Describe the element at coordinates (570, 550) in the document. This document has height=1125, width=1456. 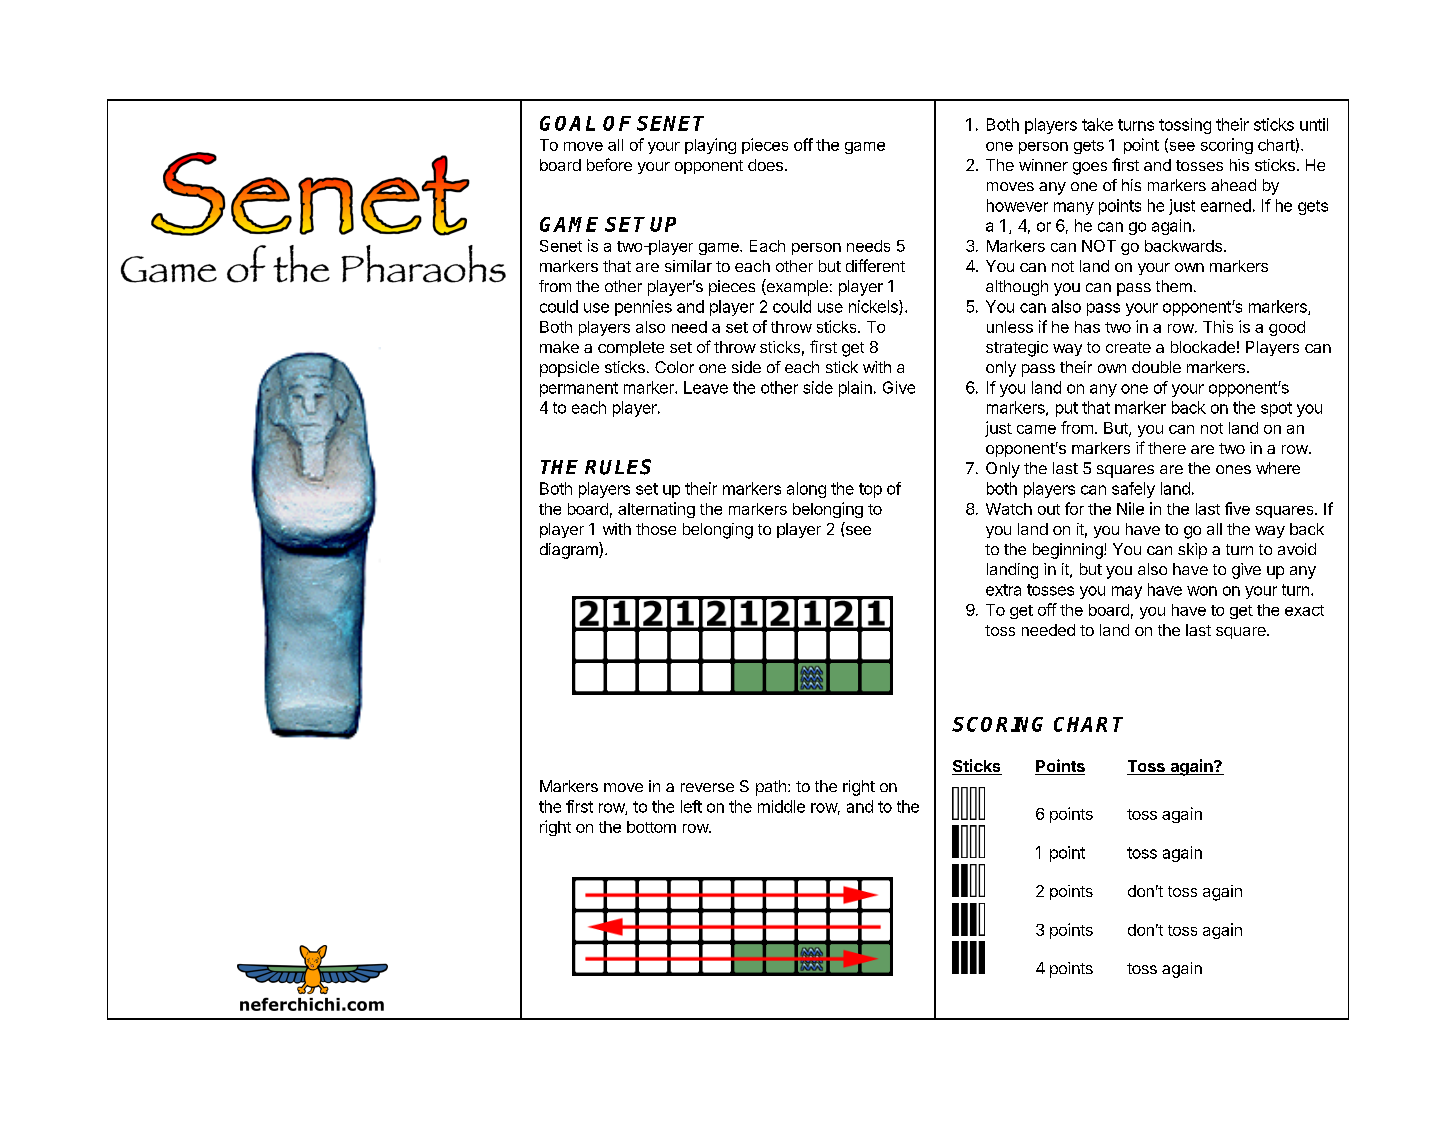
I see `diagram` at that location.
